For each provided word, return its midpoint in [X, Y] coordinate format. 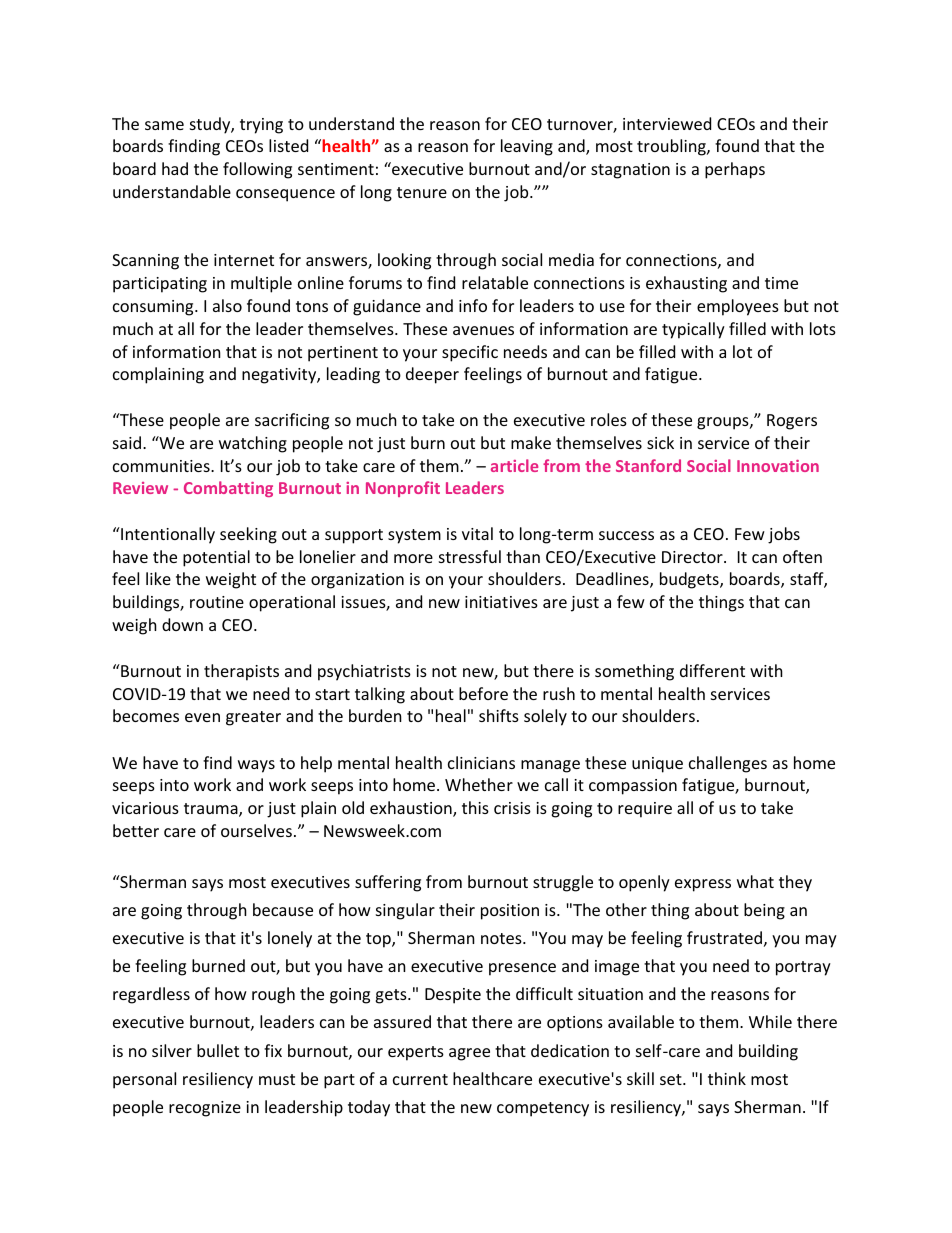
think [727, 1078]
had [175, 168]
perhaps [735, 170]
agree [469, 1054]
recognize [205, 1109]
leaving [527, 147]
